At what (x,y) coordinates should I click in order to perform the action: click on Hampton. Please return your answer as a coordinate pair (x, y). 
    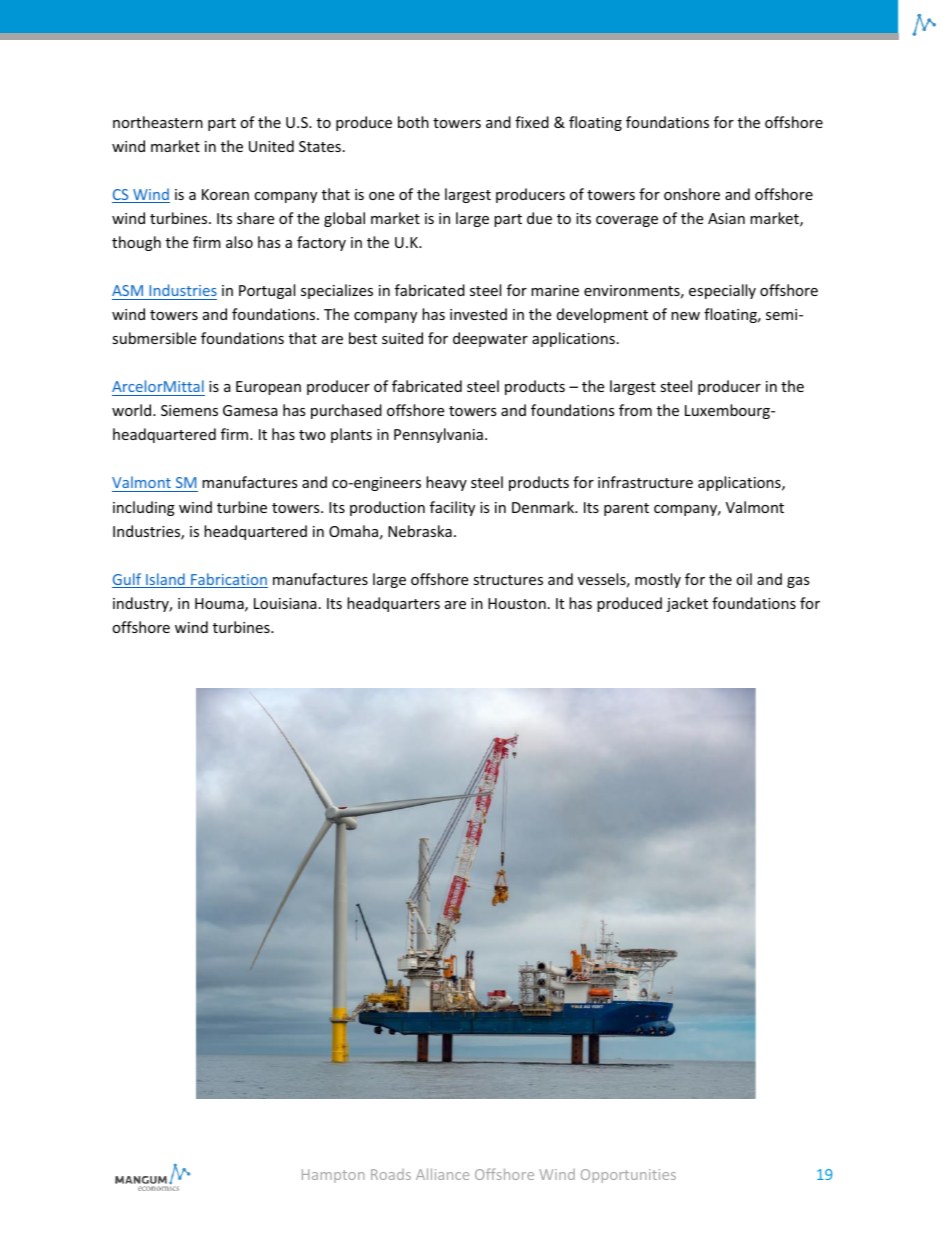
    Looking at the image, I should click on (333, 1176).
